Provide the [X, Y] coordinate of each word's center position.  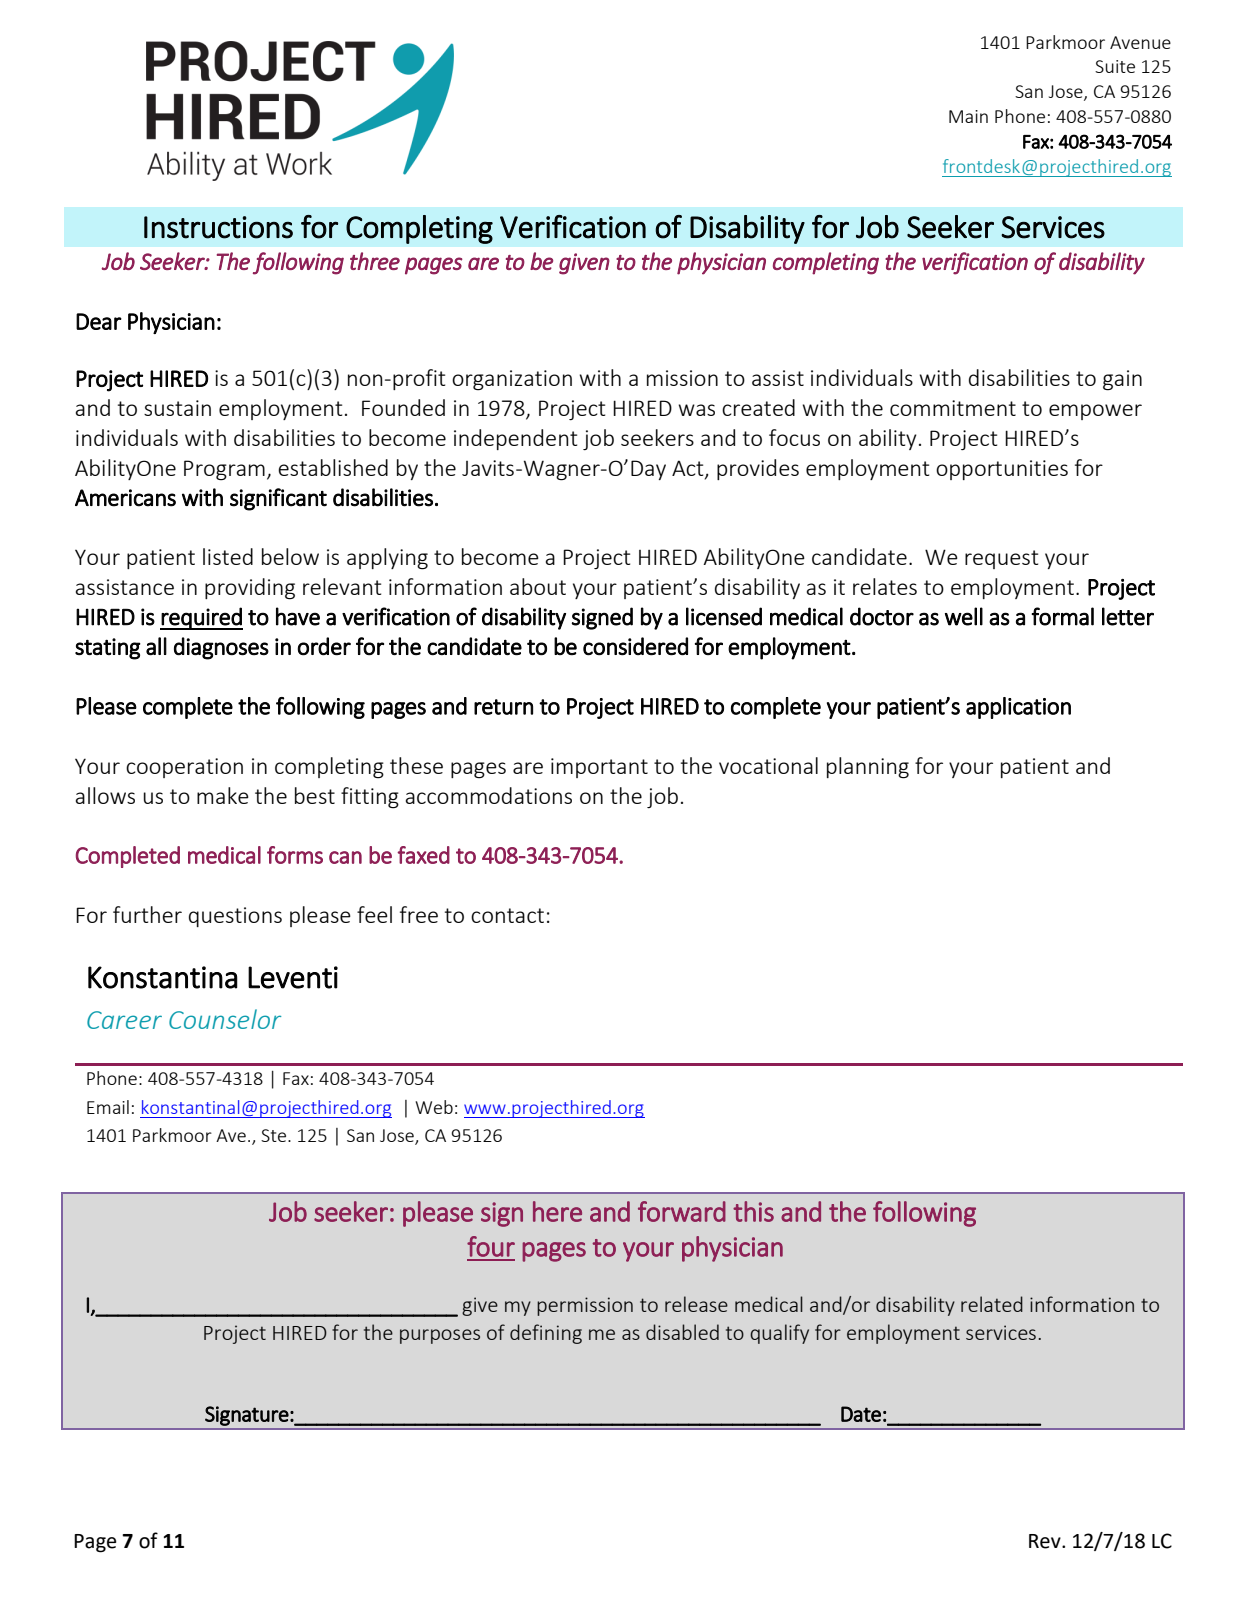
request [1001, 559]
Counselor [225, 1019]
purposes [440, 1336]
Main [968, 116]
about [538, 586]
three [375, 261]
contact [507, 915]
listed [228, 556]
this [753, 1211]
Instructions [218, 227]
